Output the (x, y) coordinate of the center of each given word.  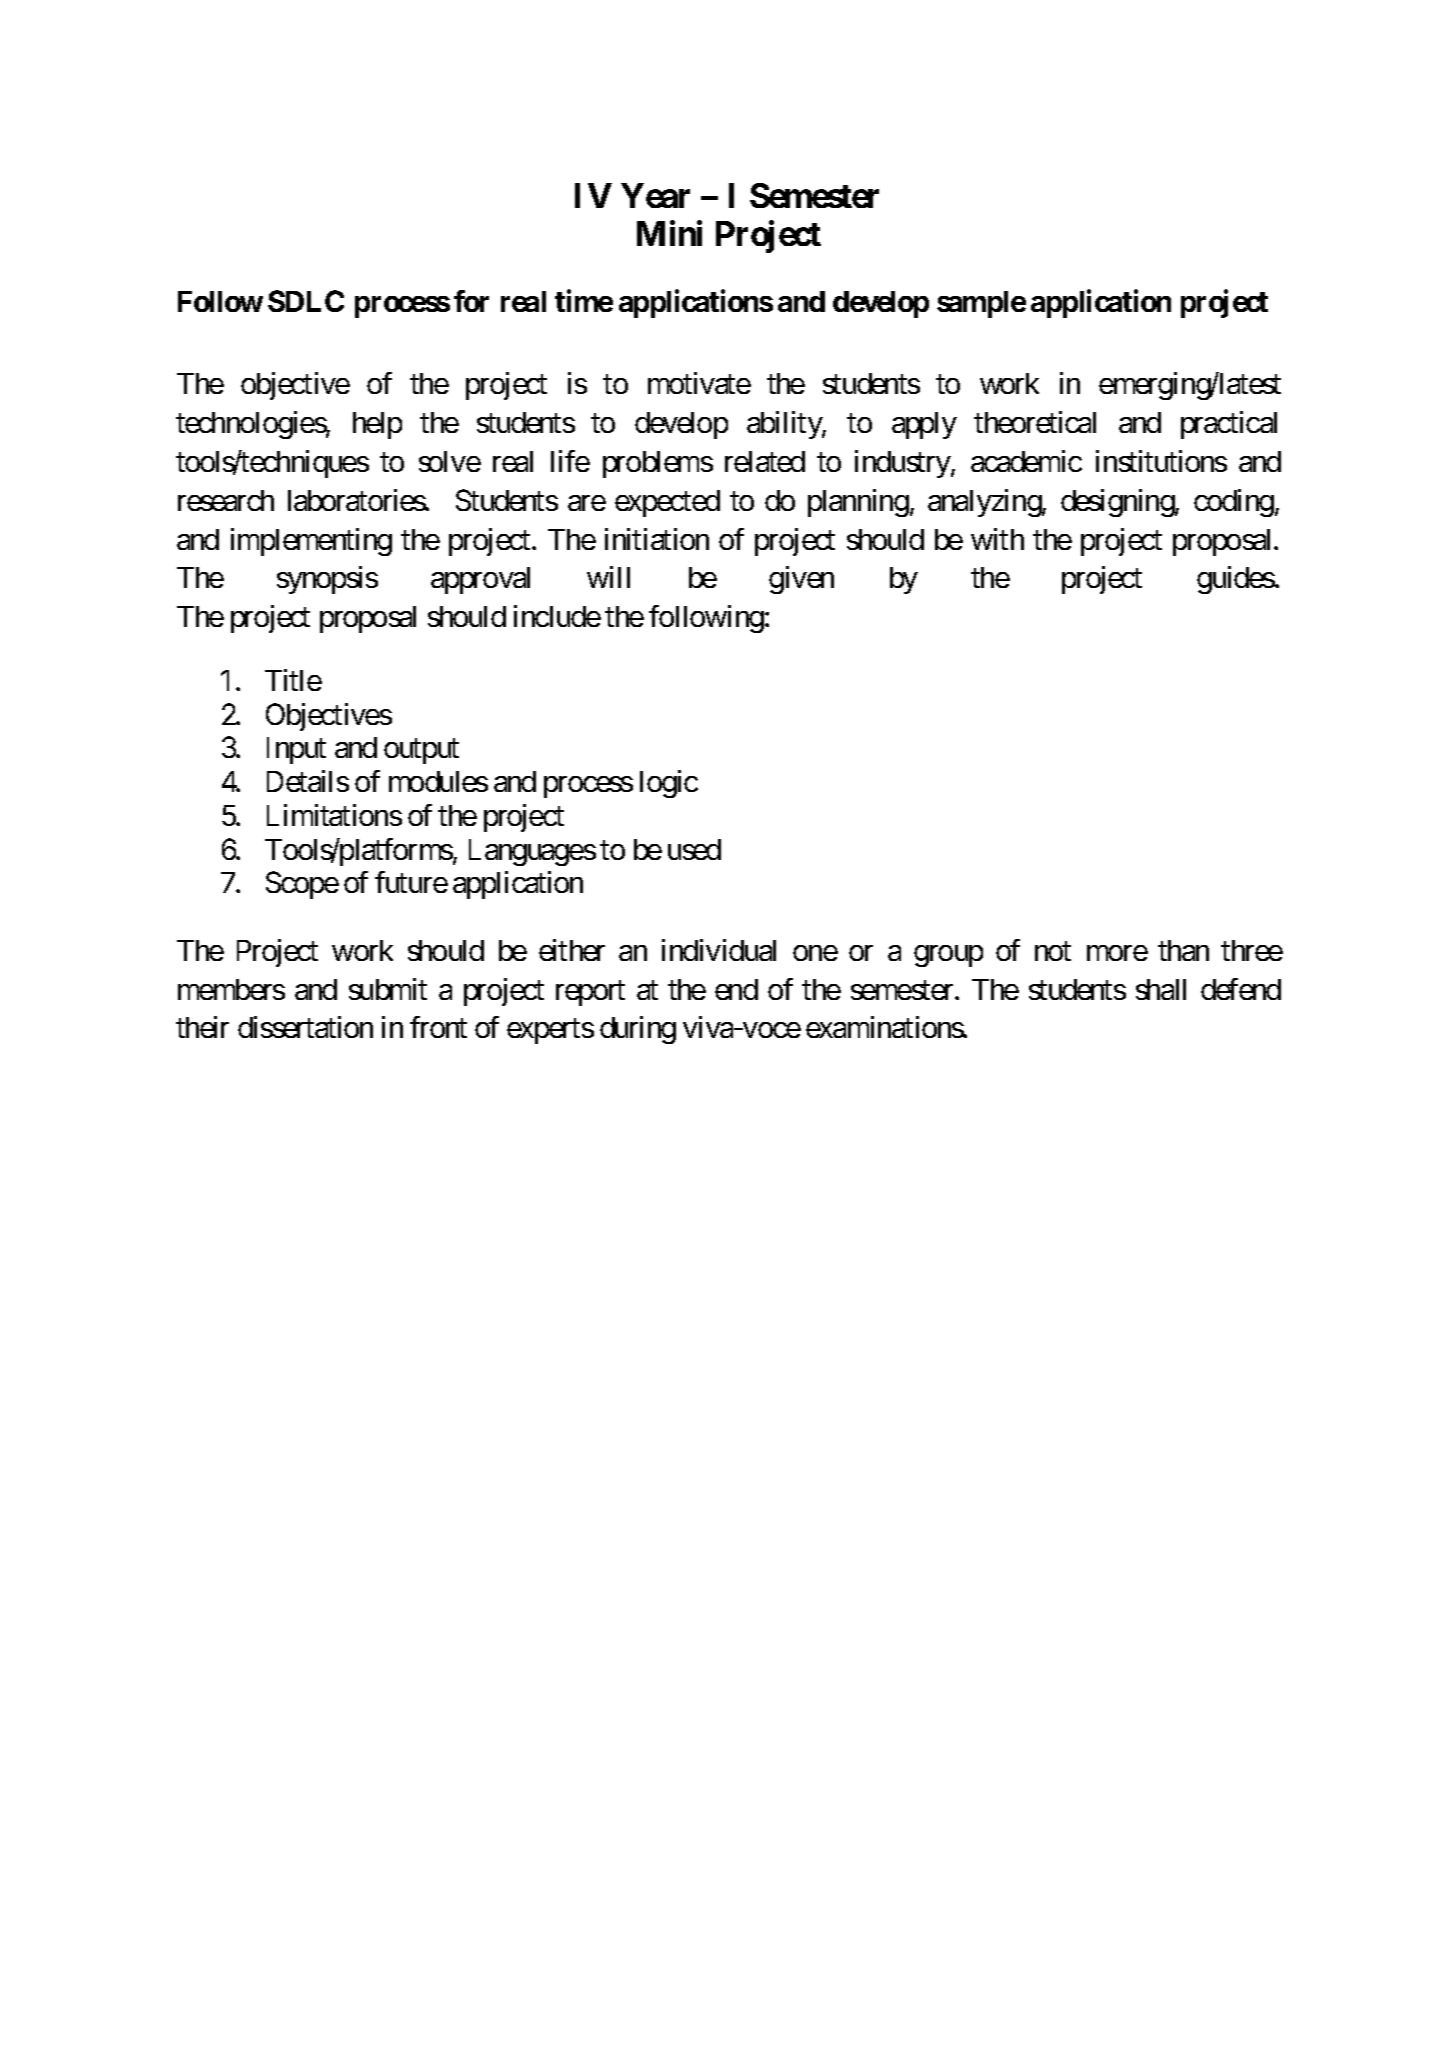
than (1183, 950)
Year (655, 195)
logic (669, 784)
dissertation (305, 1027)
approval (480, 580)
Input (296, 750)
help (377, 425)
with (997, 539)
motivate (699, 383)
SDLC (306, 301)
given (801, 580)
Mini (669, 233)
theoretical (1035, 422)
